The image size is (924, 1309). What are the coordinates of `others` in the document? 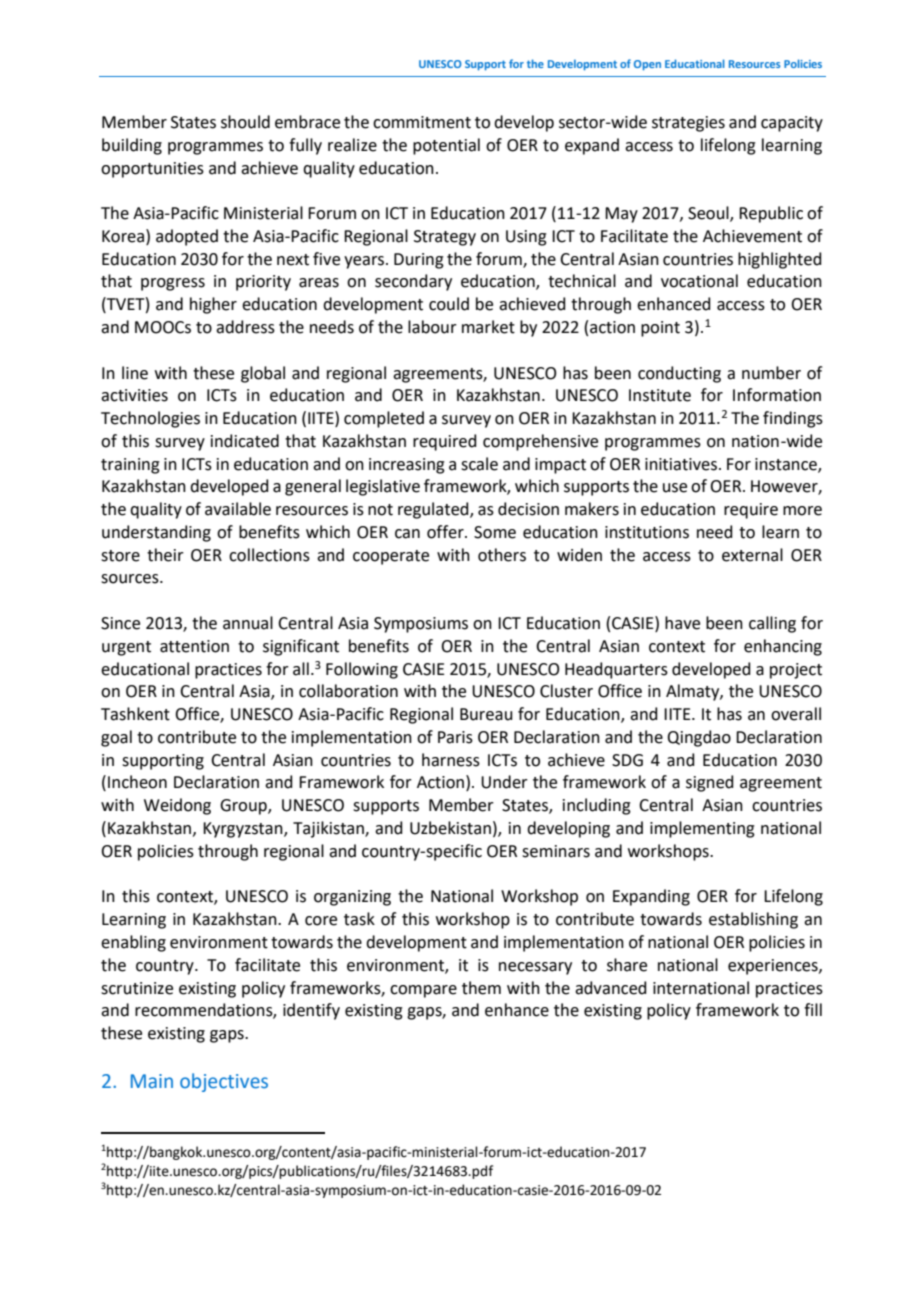 It's located at (502, 555).
